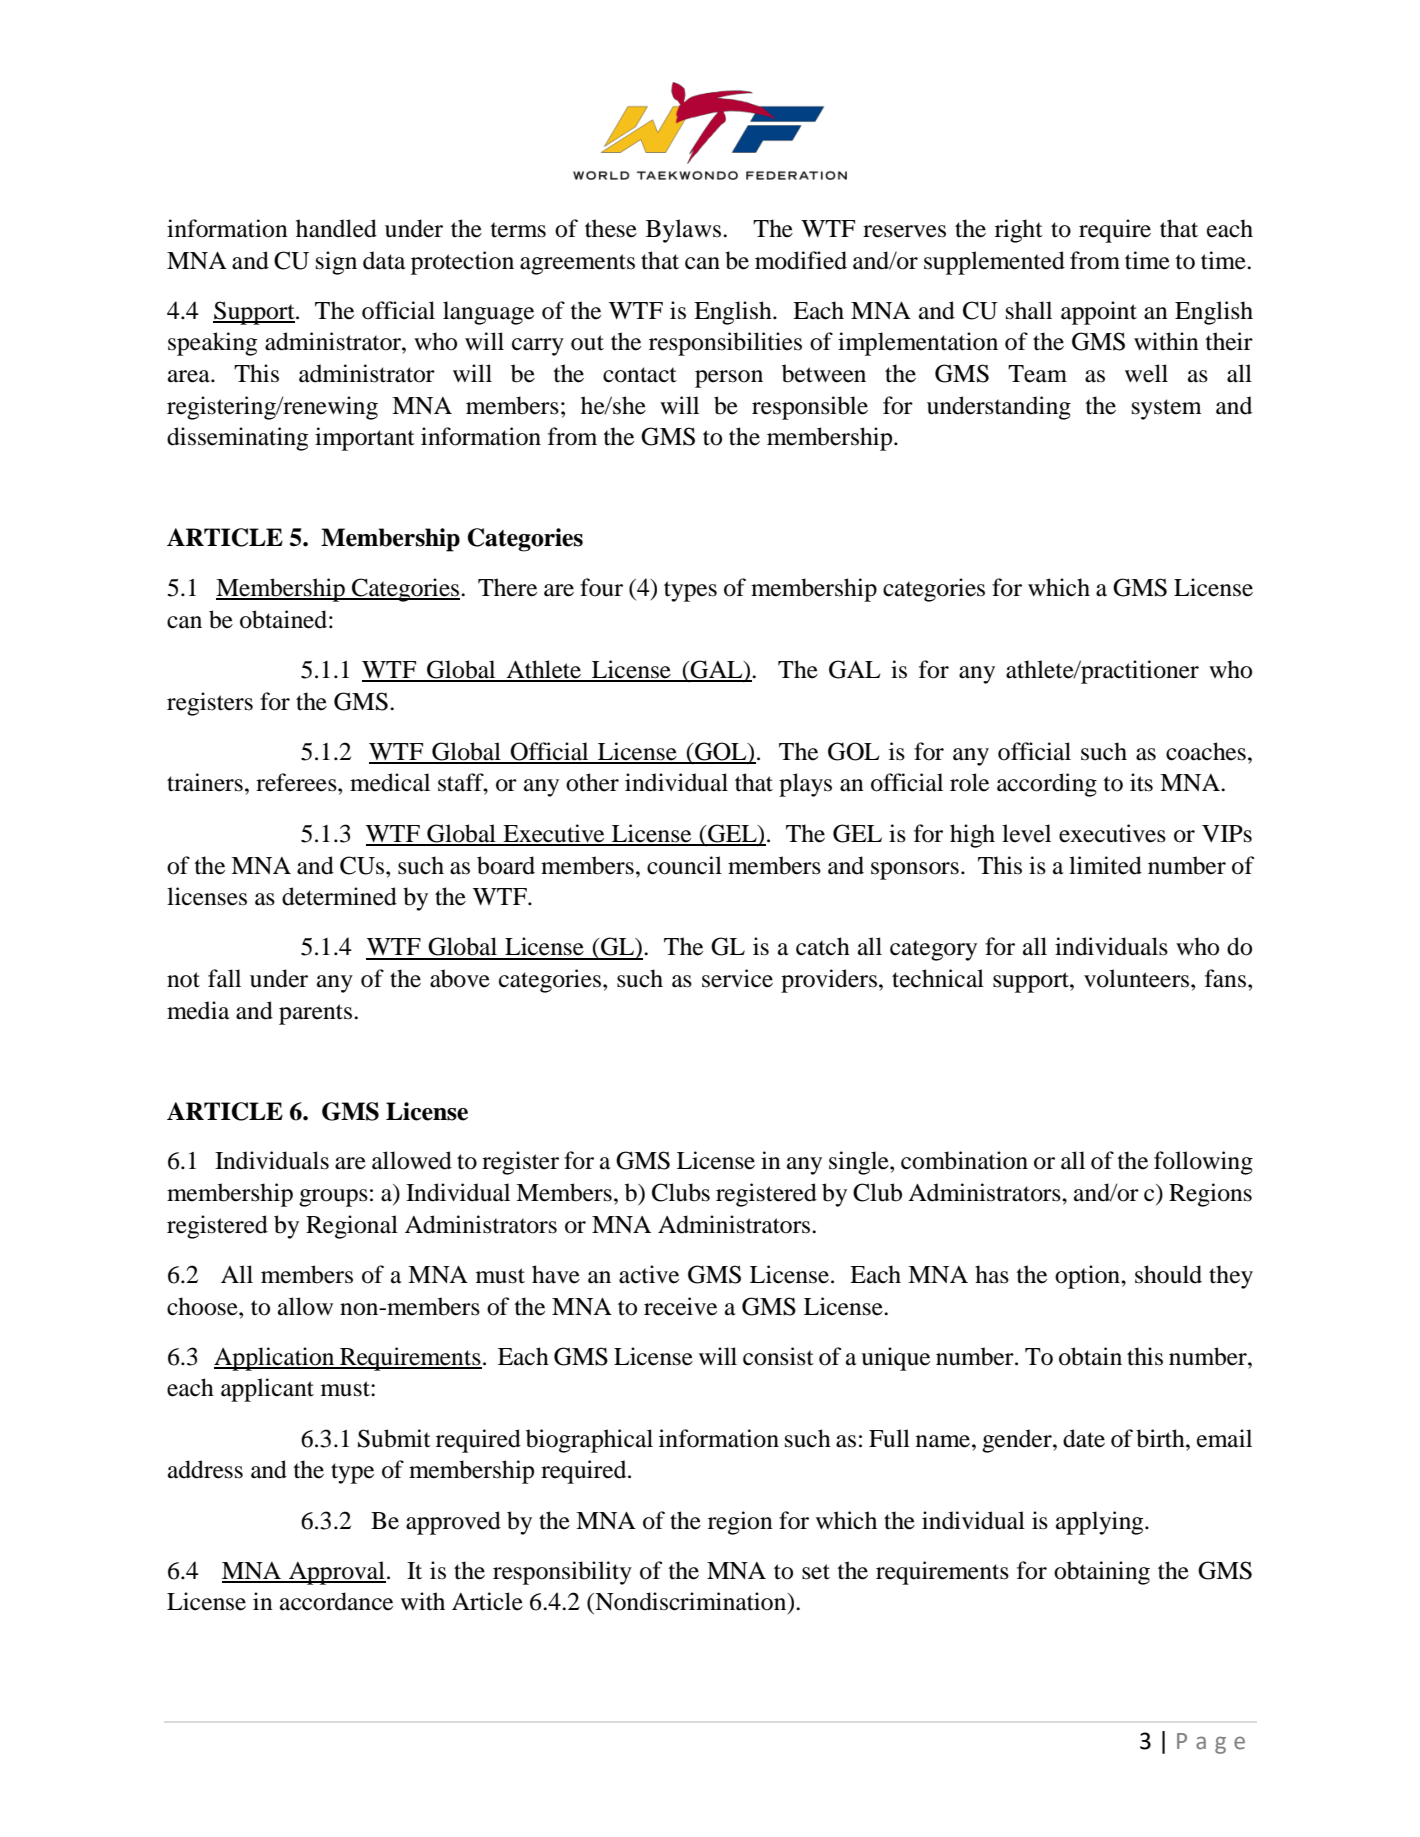 Image resolution: width=1420 pixels, height=1837 pixels. What do you see at coordinates (684, 865) in the screenshot?
I see `council` at bounding box center [684, 865].
